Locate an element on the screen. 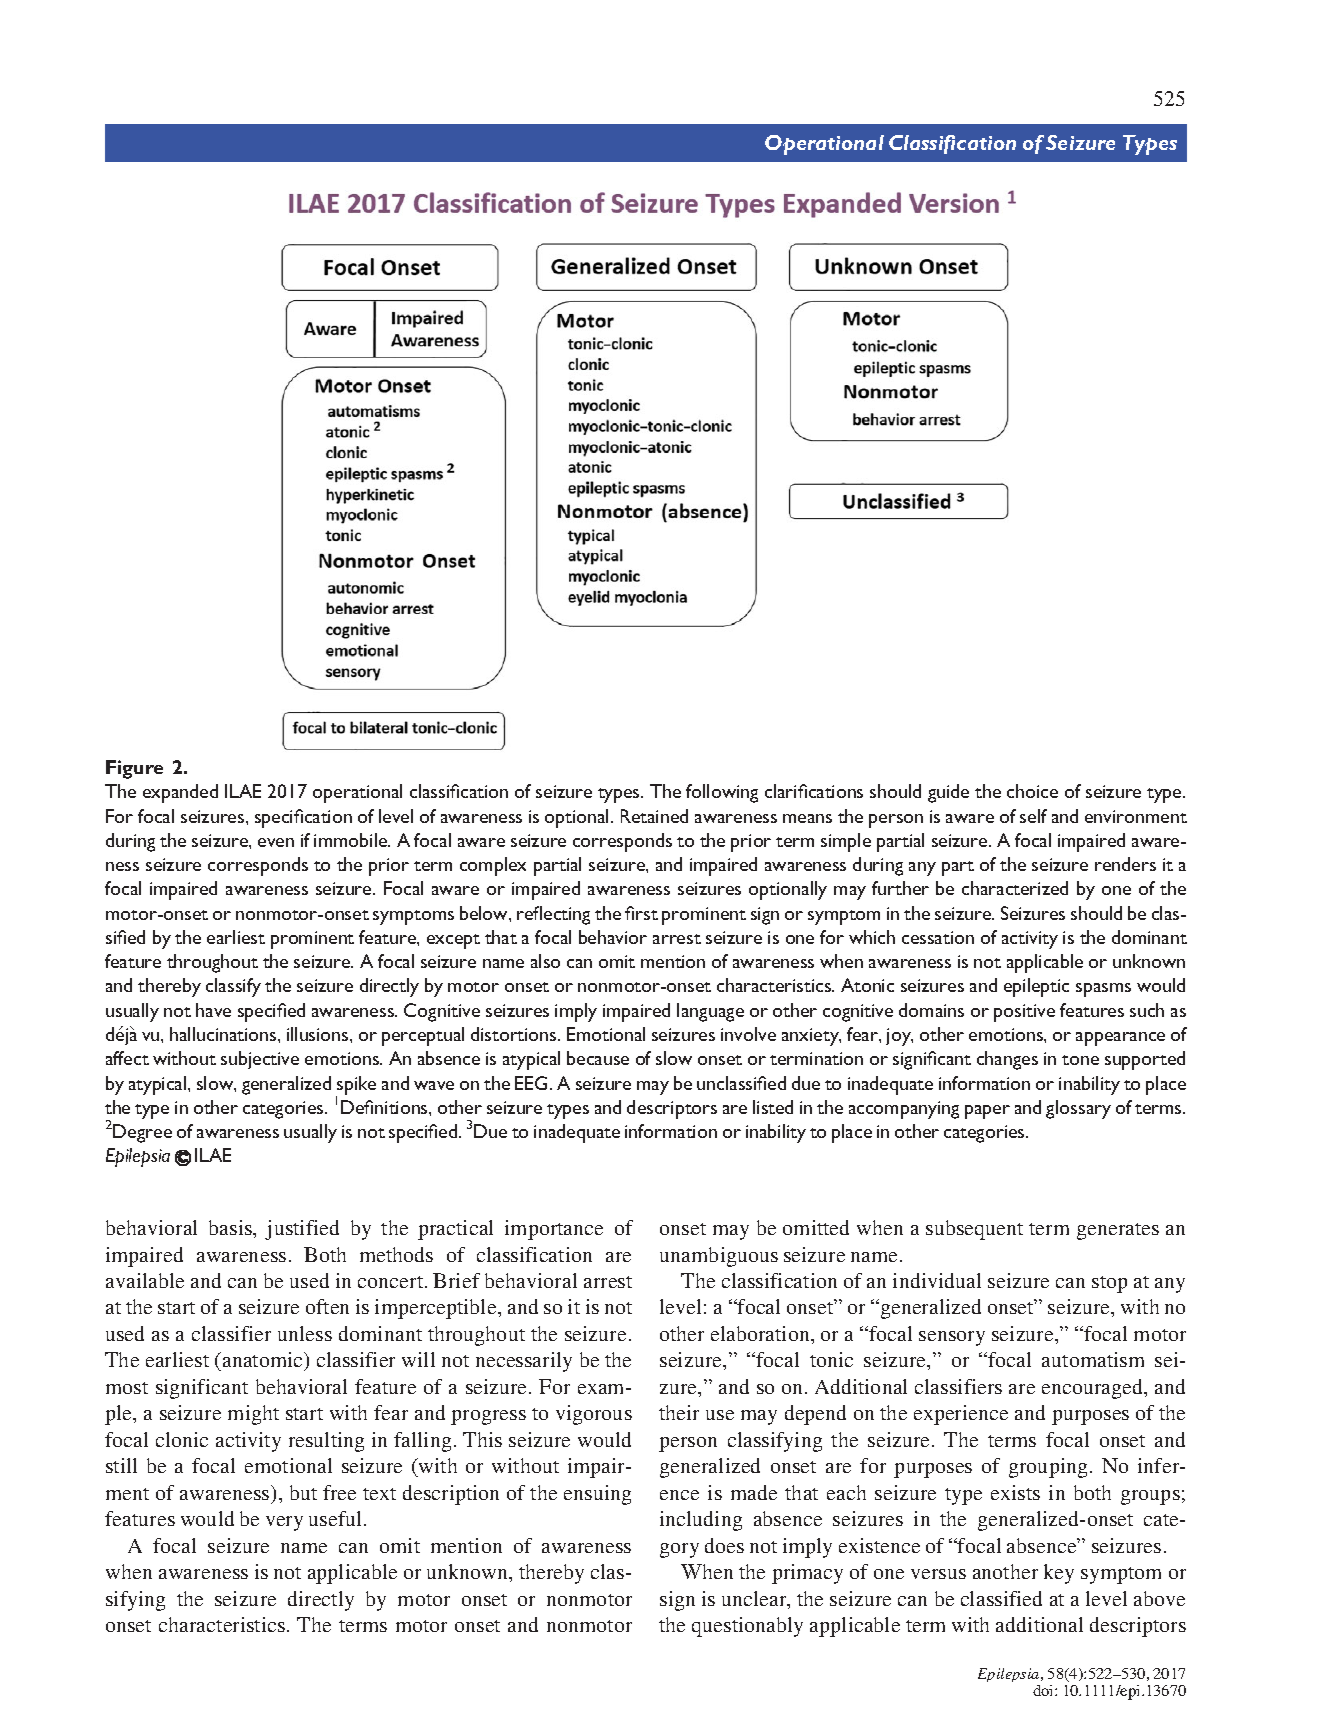 The image size is (1318, 1732). choice is located at coordinates (1032, 791).
